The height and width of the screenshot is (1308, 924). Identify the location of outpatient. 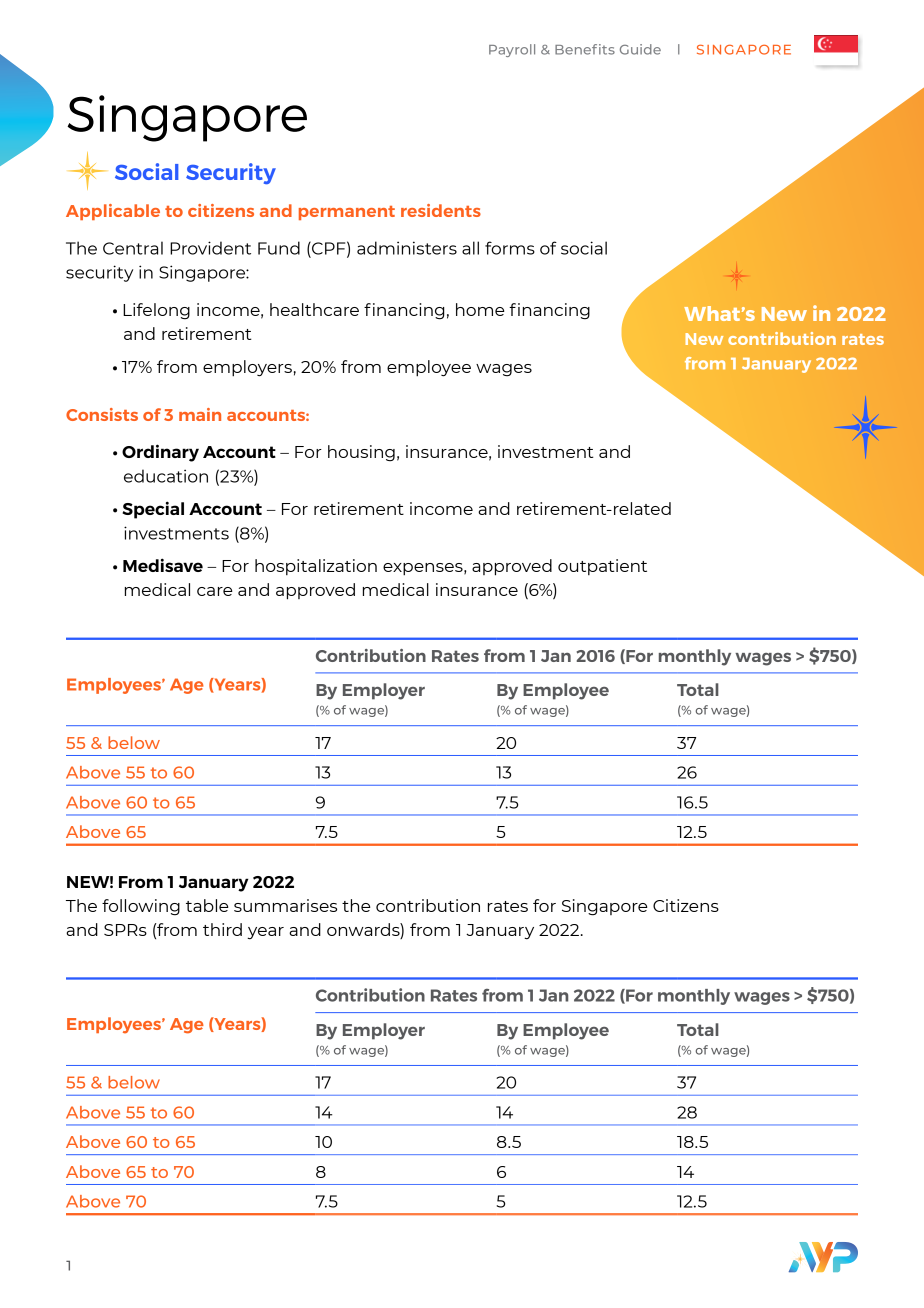
(602, 567).
